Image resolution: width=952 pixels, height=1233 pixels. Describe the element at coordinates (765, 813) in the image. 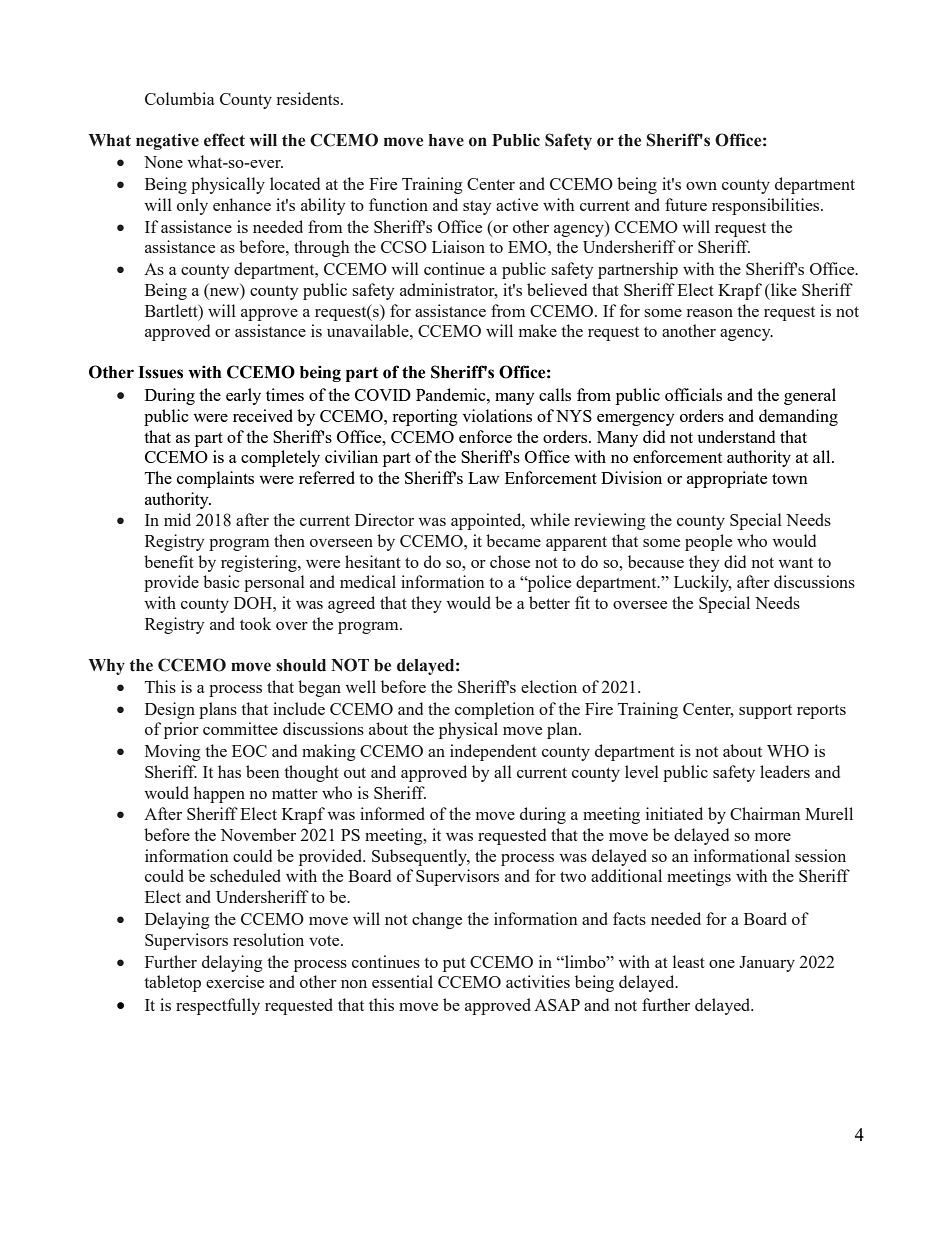

I see `Chairman` at that location.
